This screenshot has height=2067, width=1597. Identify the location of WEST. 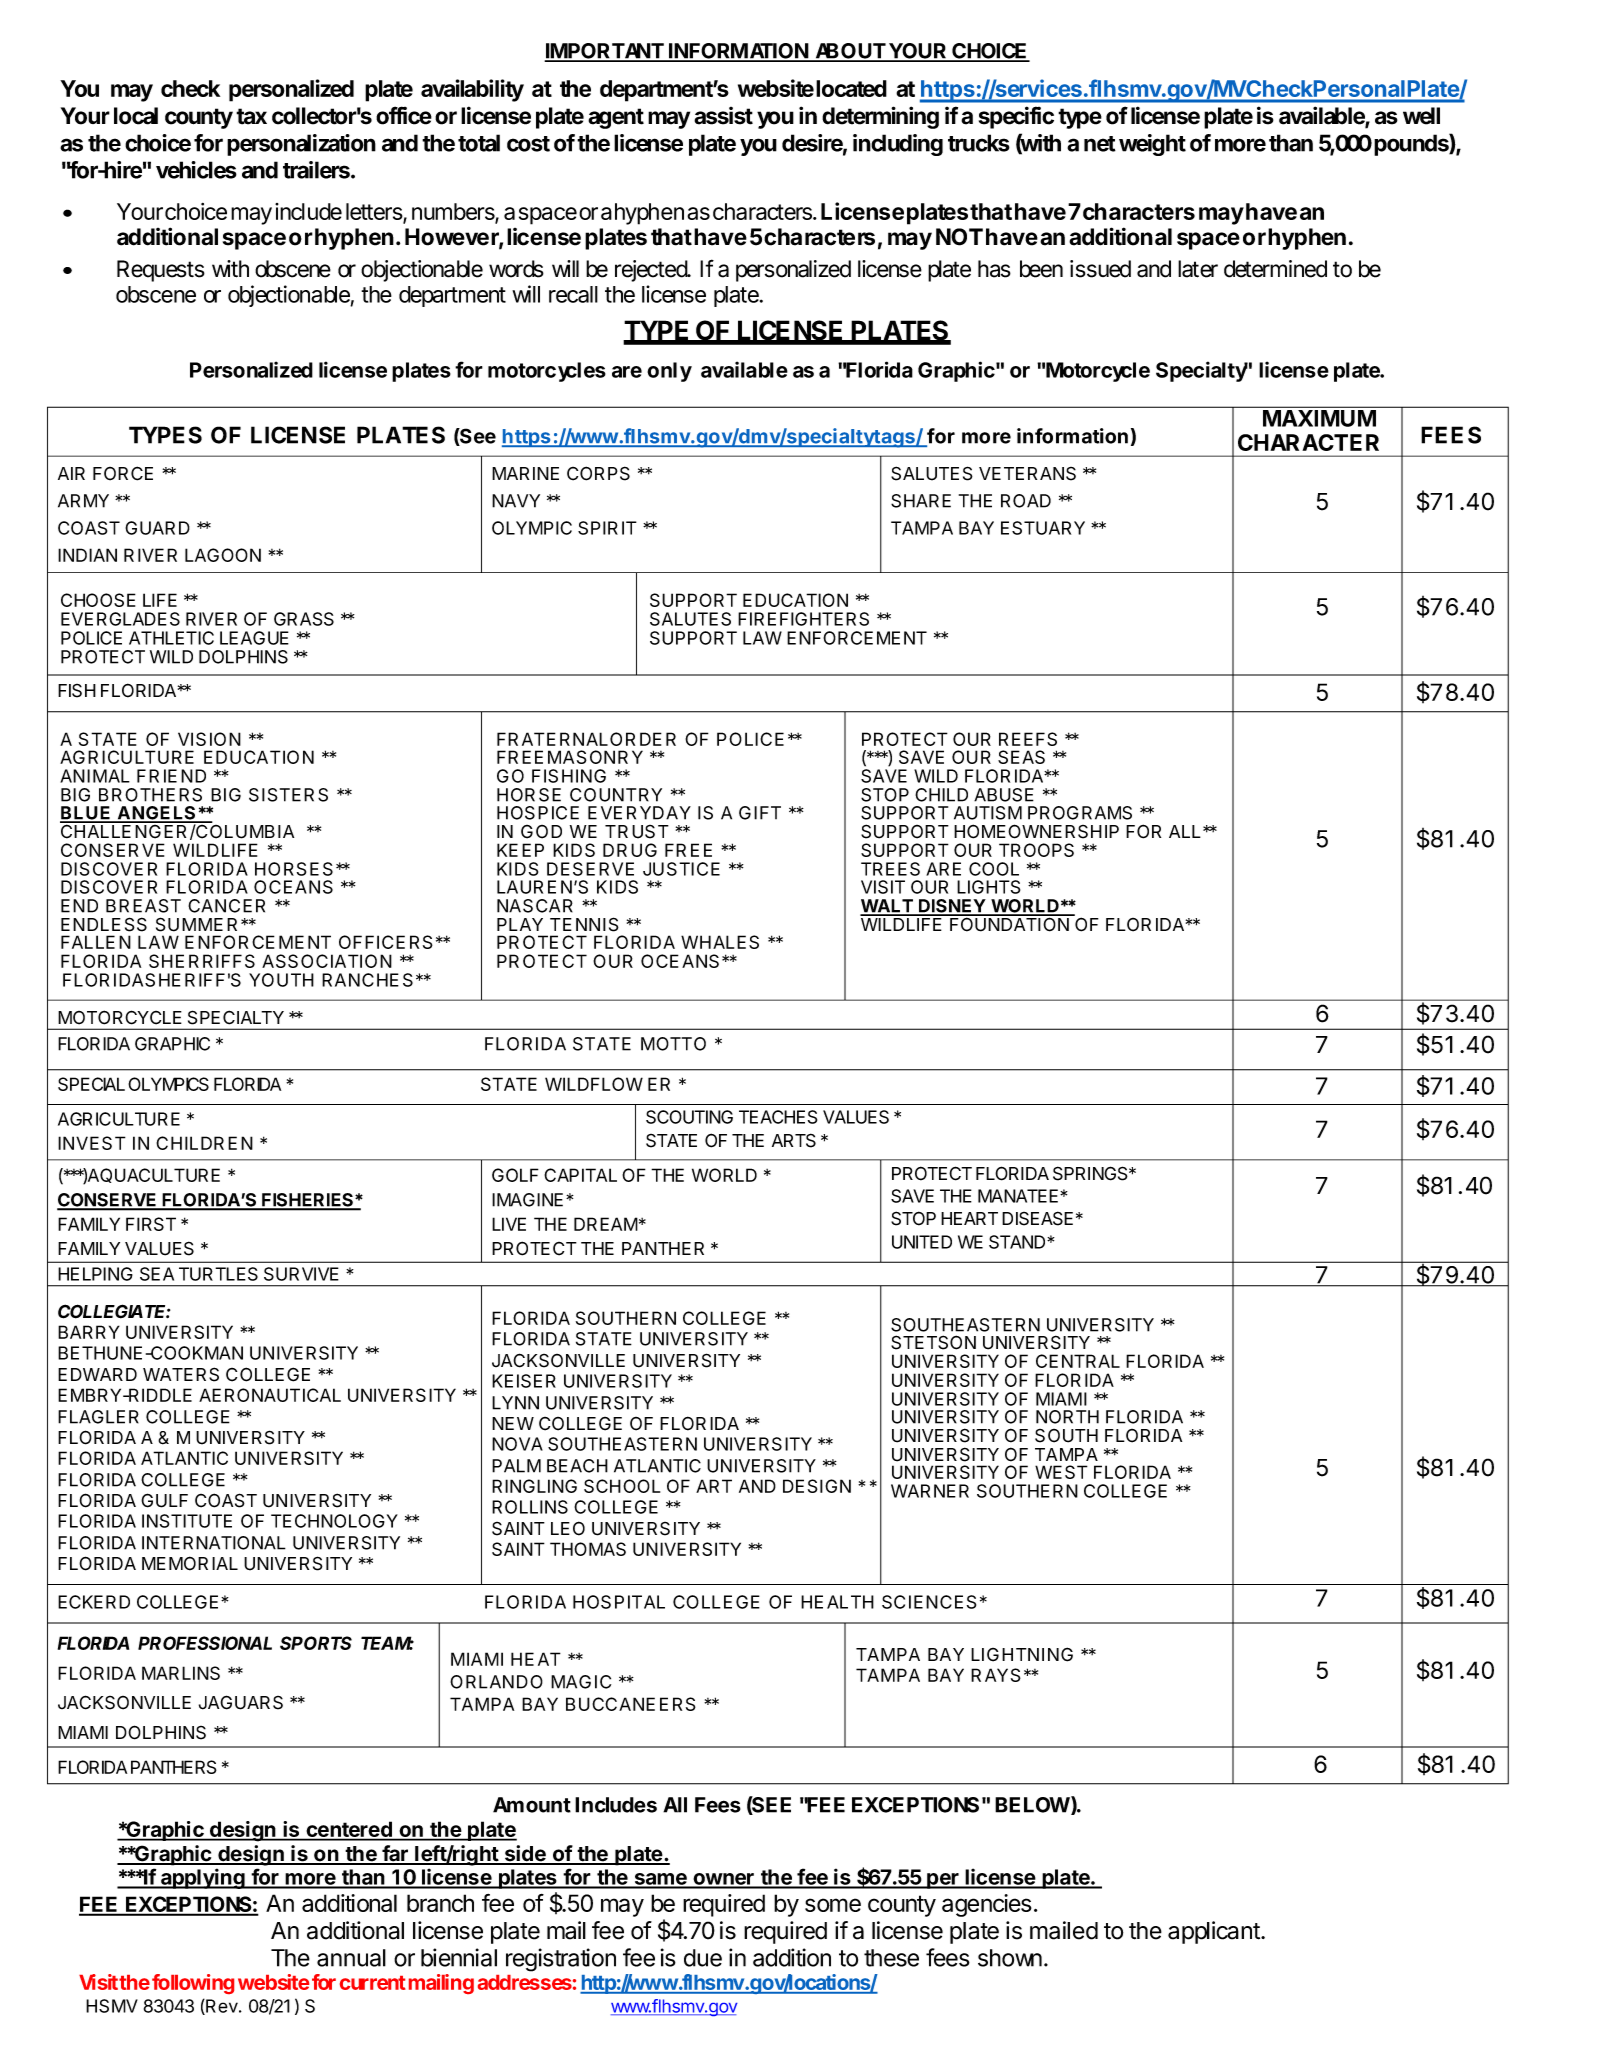
(1061, 1472).
